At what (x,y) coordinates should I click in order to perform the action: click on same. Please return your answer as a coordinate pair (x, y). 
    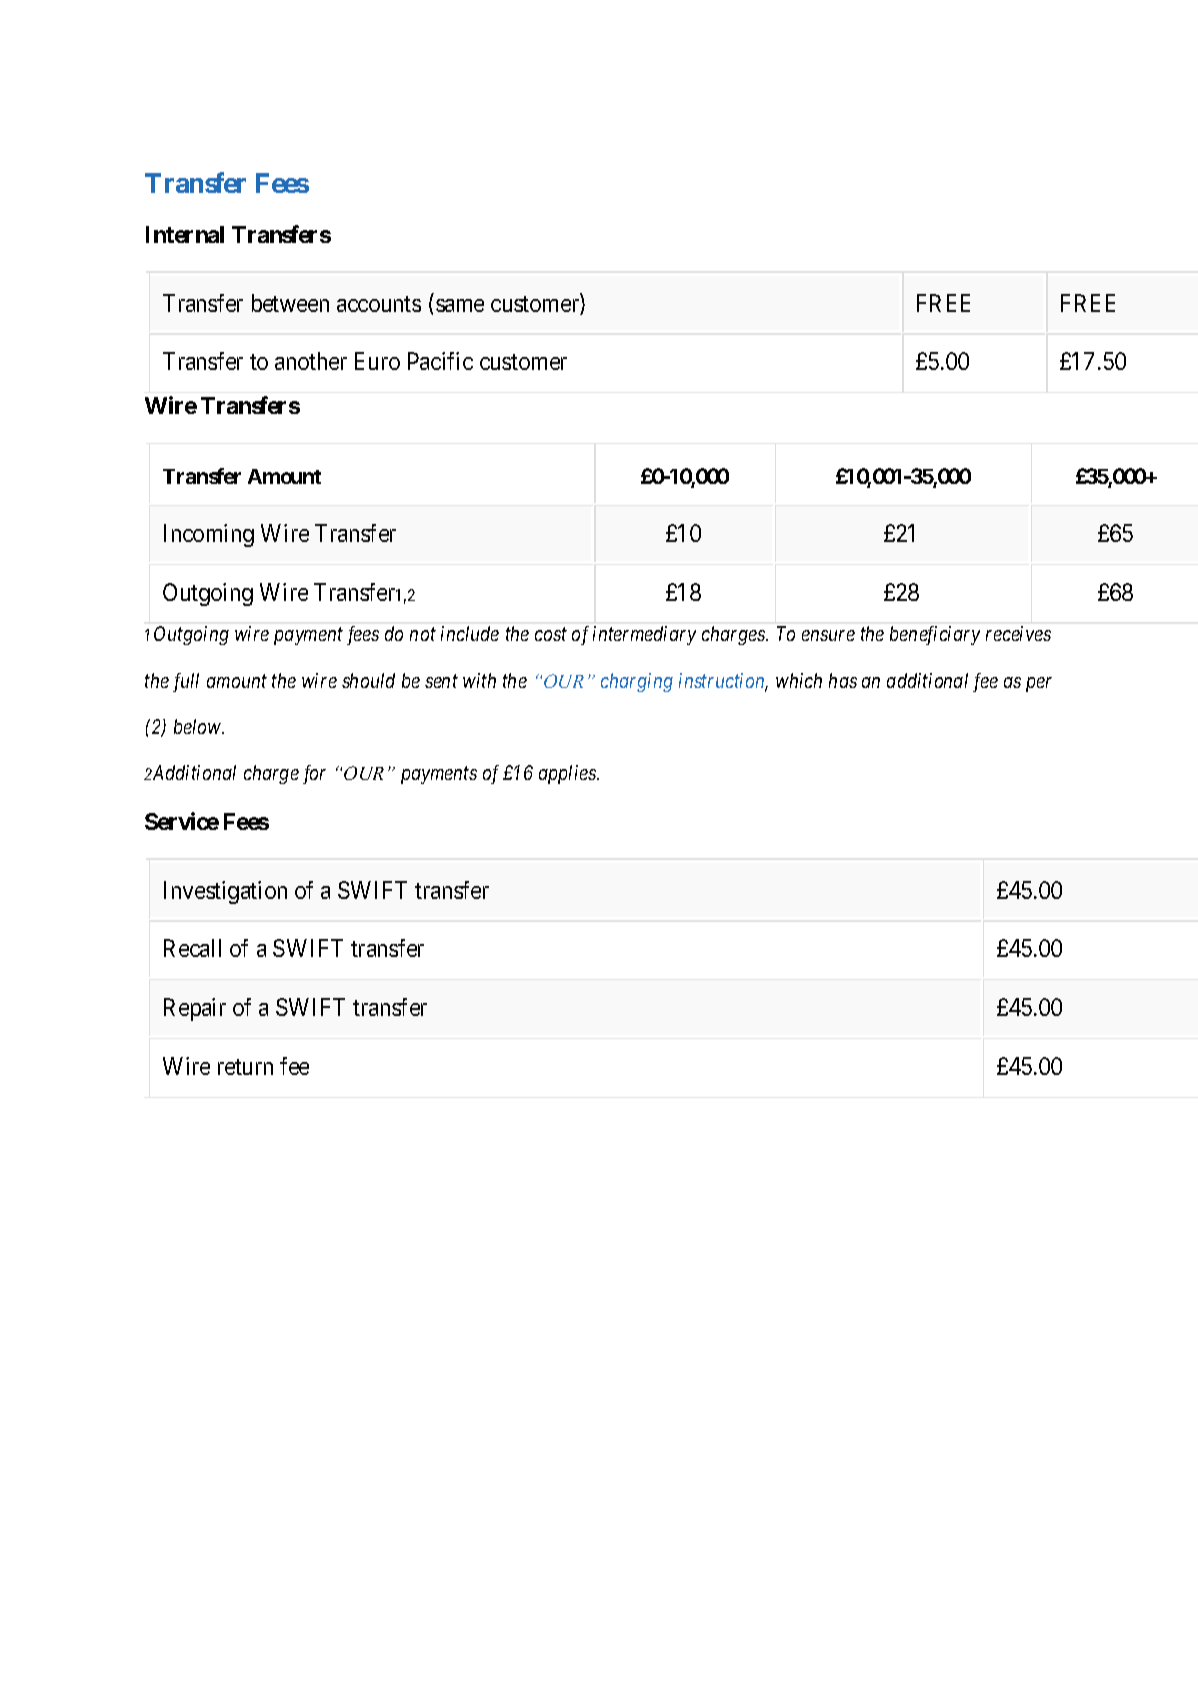
    Looking at the image, I should click on (460, 305).
